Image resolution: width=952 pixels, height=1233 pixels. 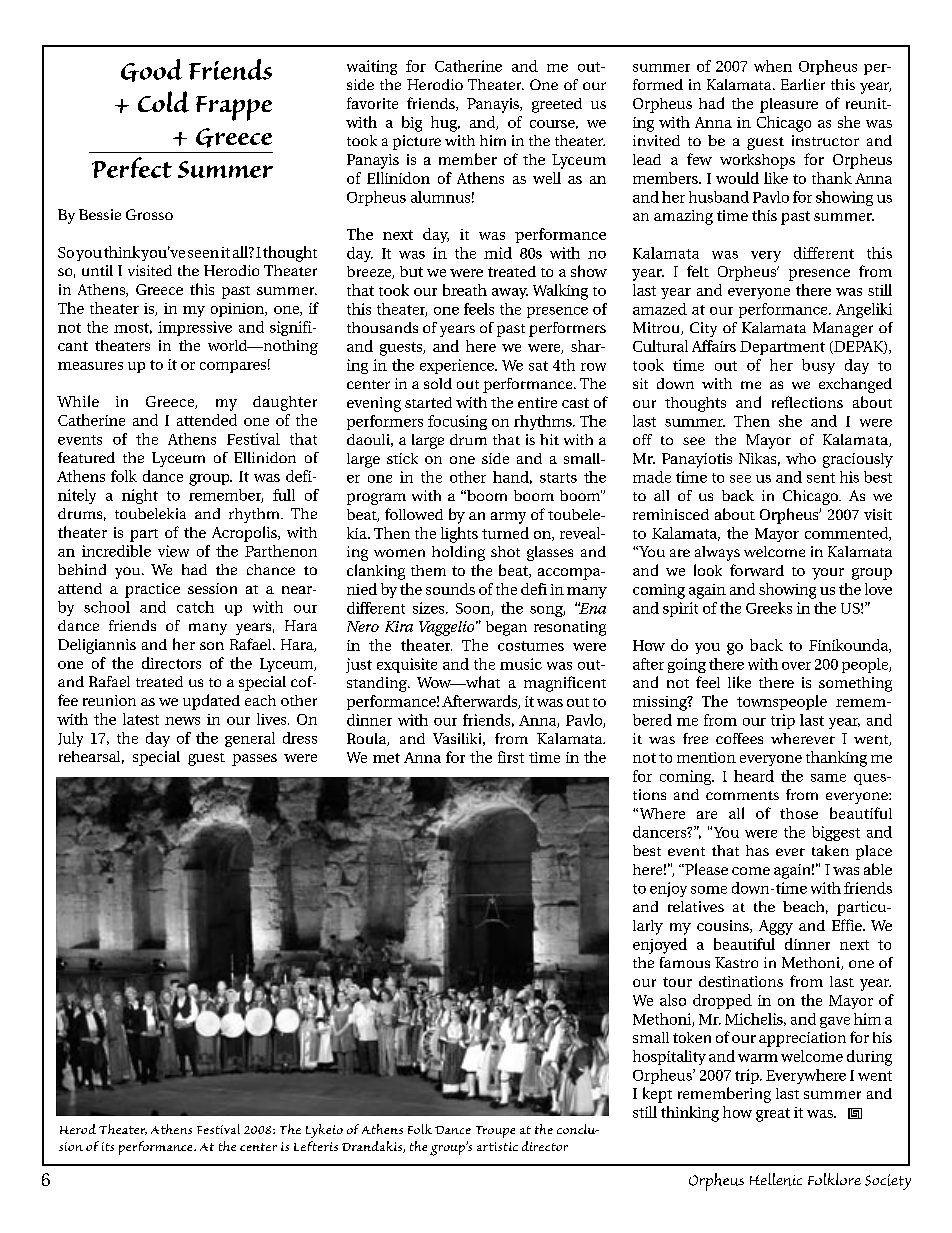 What do you see at coordinates (776, 1179) in the document?
I see `Hellenic` at bounding box center [776, 1179].
